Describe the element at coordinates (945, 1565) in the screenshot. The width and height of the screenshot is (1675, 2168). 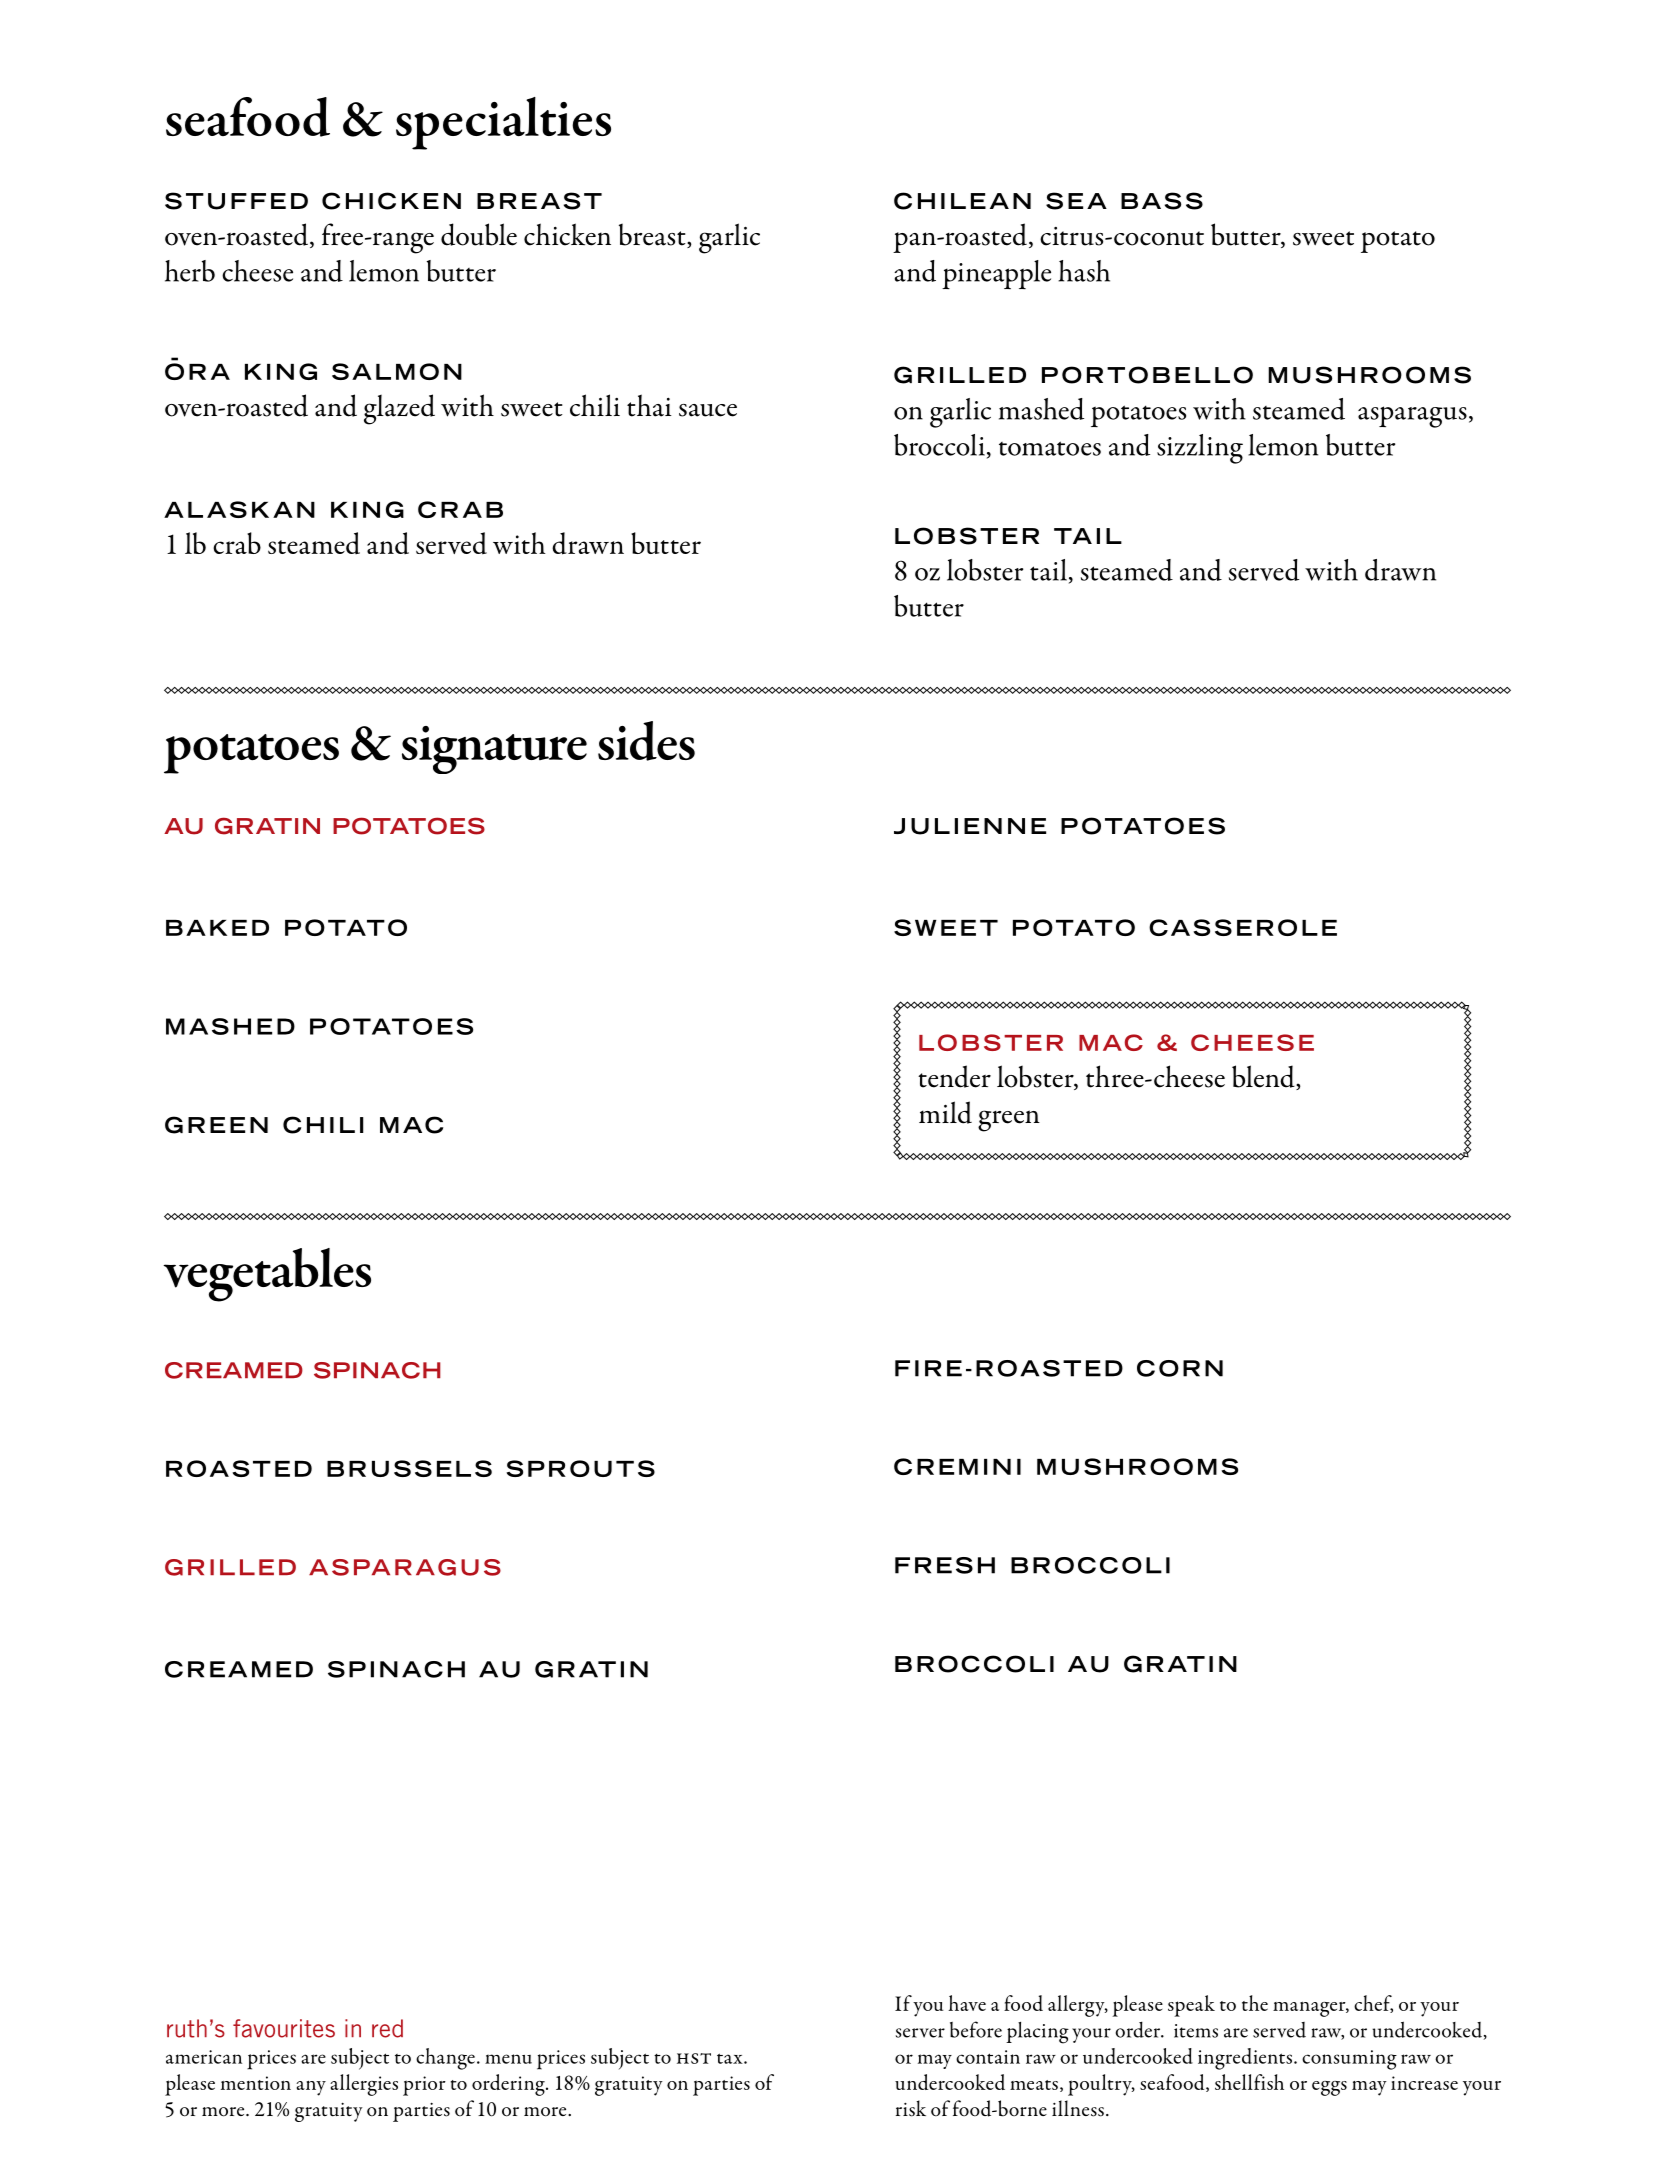
I see `FRESH` at that location.
